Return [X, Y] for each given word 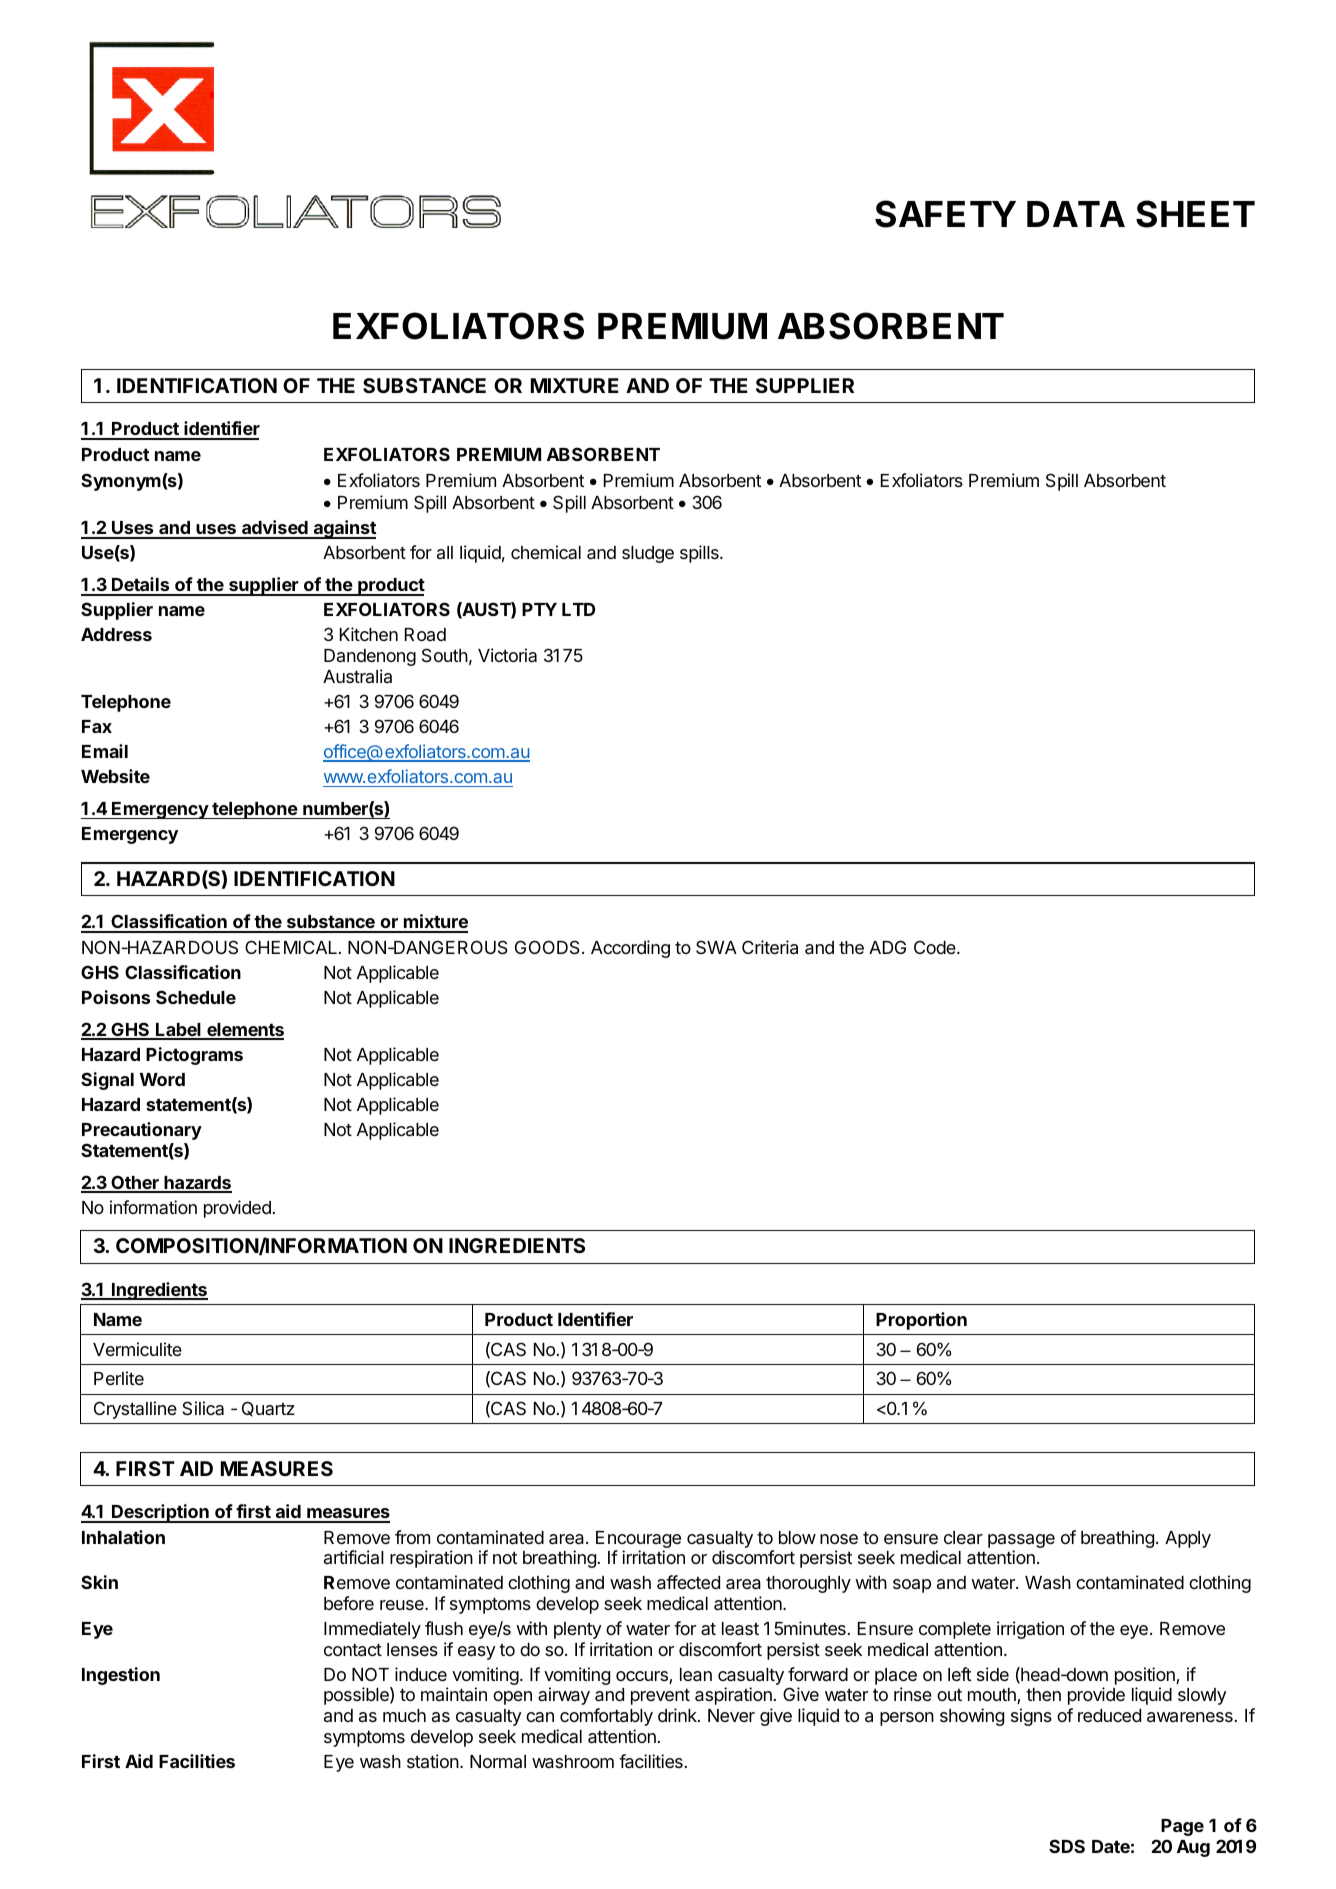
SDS [1067, 1846]
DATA [1076, 214]
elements [244, 1031]
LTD [578, 609]
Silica [203, 1408]
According [630, 949]
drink [678, 1715]
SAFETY [945, 214]
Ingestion [121, 1676]
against [344, 529]
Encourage [638, 1539]
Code [936, 947]
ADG [887, 947]
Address [116, 634]
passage [1021, 1541]
